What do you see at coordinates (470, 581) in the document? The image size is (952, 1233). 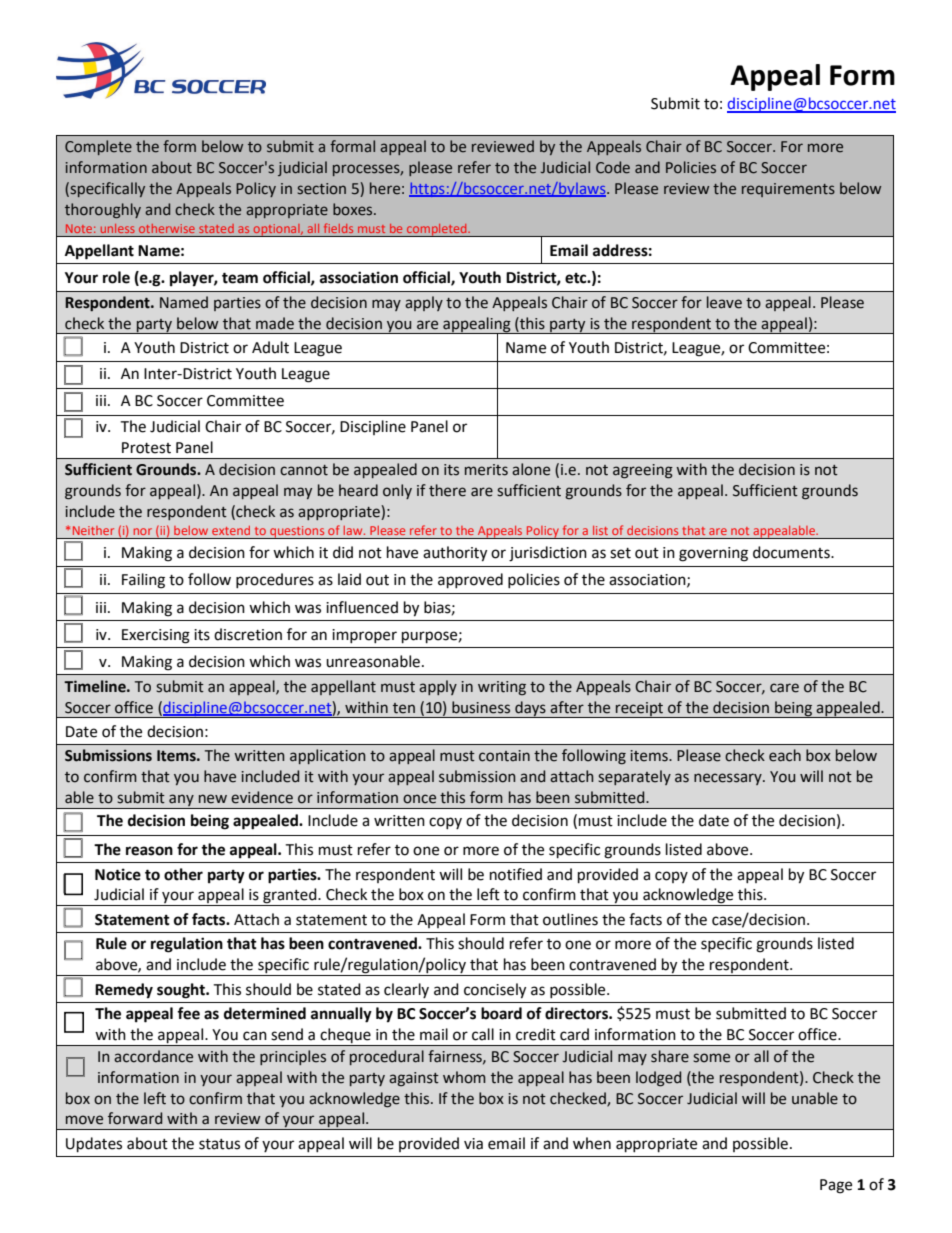 I see `approved` at bounding box center [470, 581].
